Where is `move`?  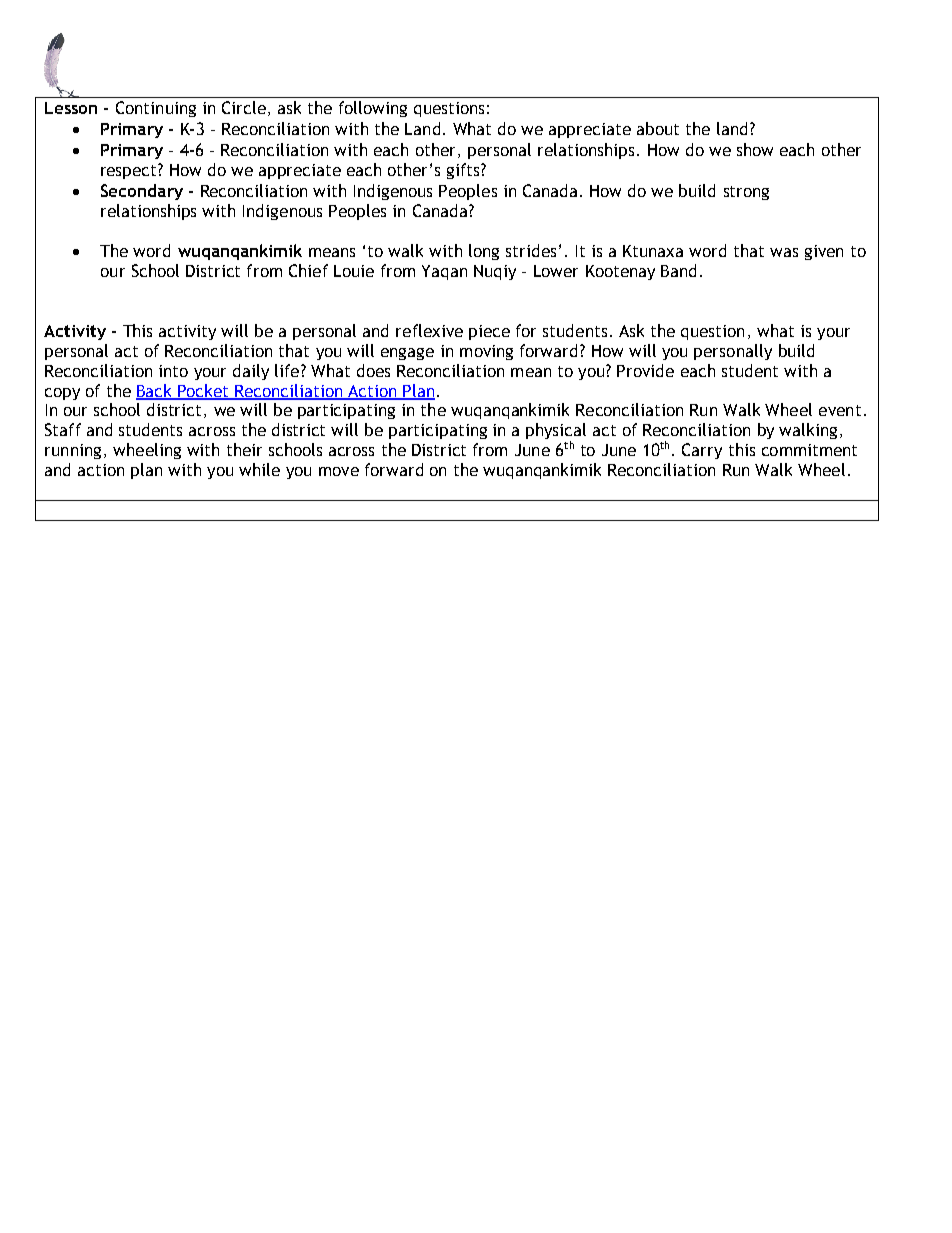 move is located at coordinates (339, 471).
